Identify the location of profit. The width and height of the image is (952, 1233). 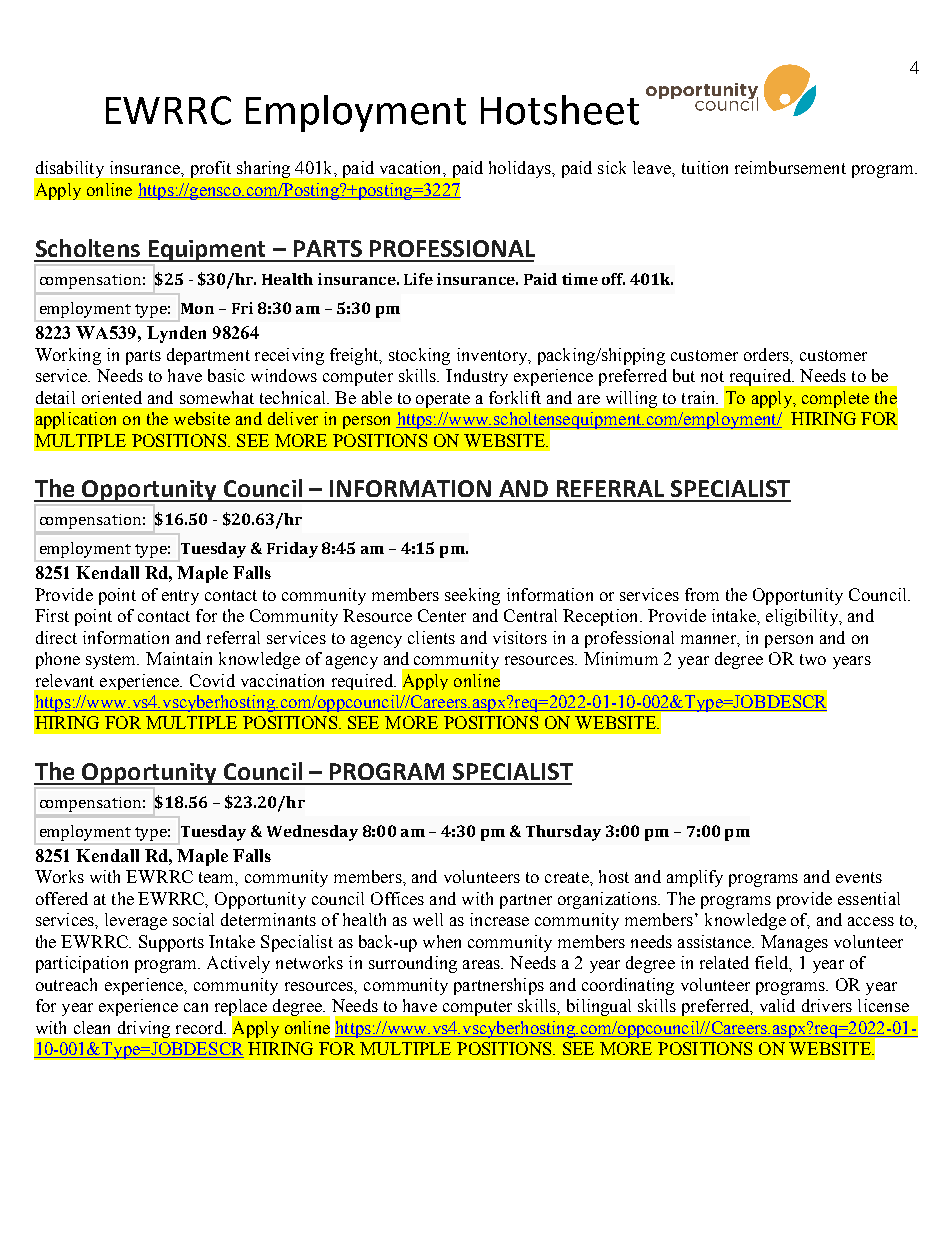
(211, 169).
